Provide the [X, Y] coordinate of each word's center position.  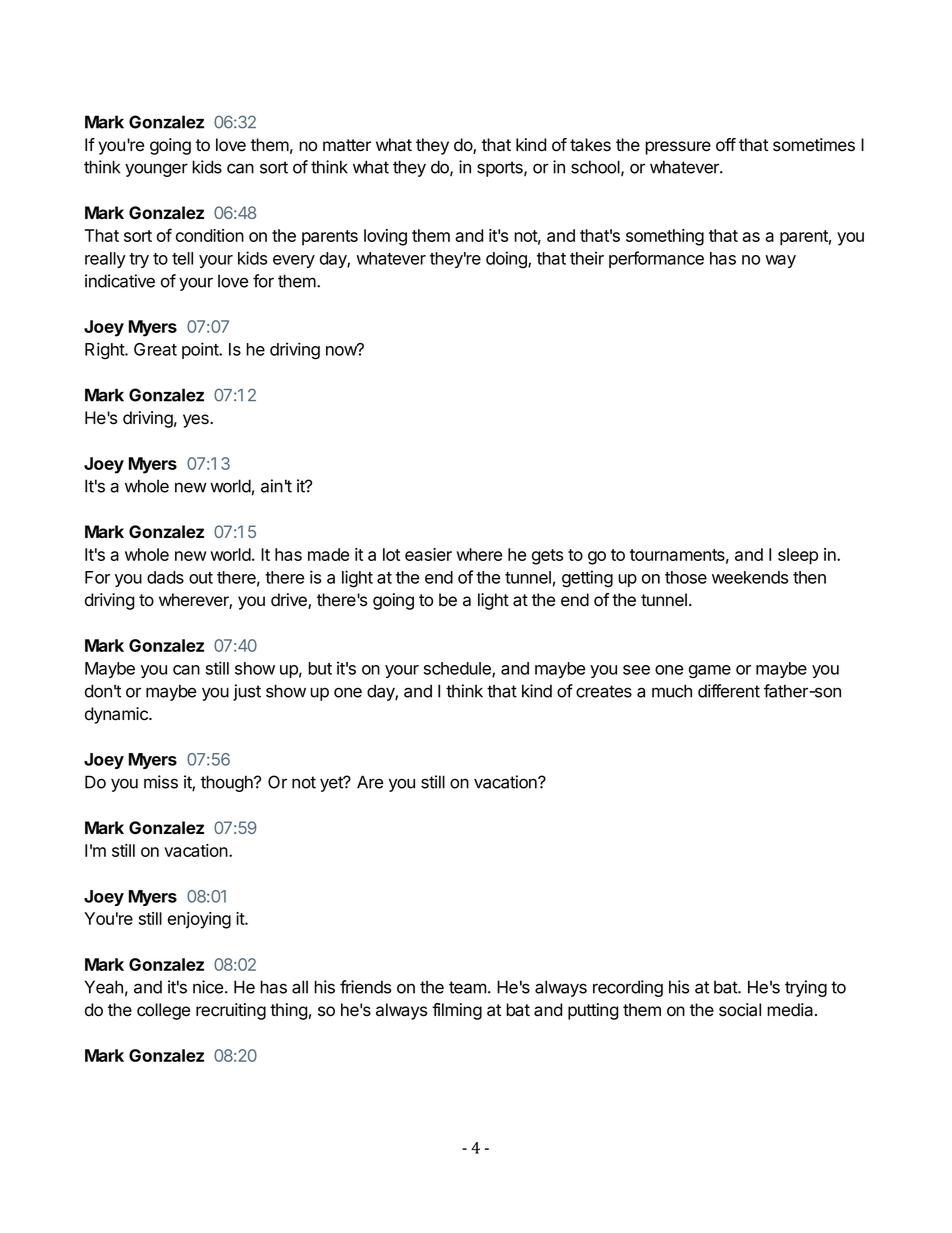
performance [656, 259]
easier [428, 554]
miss [161, 782]
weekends [750, 577]
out [201, 578]
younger [156, 170]
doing [507, 260]
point [201, 350]
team [468, 987]
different [729, 691]
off [726, 145]
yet [332, 784]
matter [347, 145]
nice [208, 987]
